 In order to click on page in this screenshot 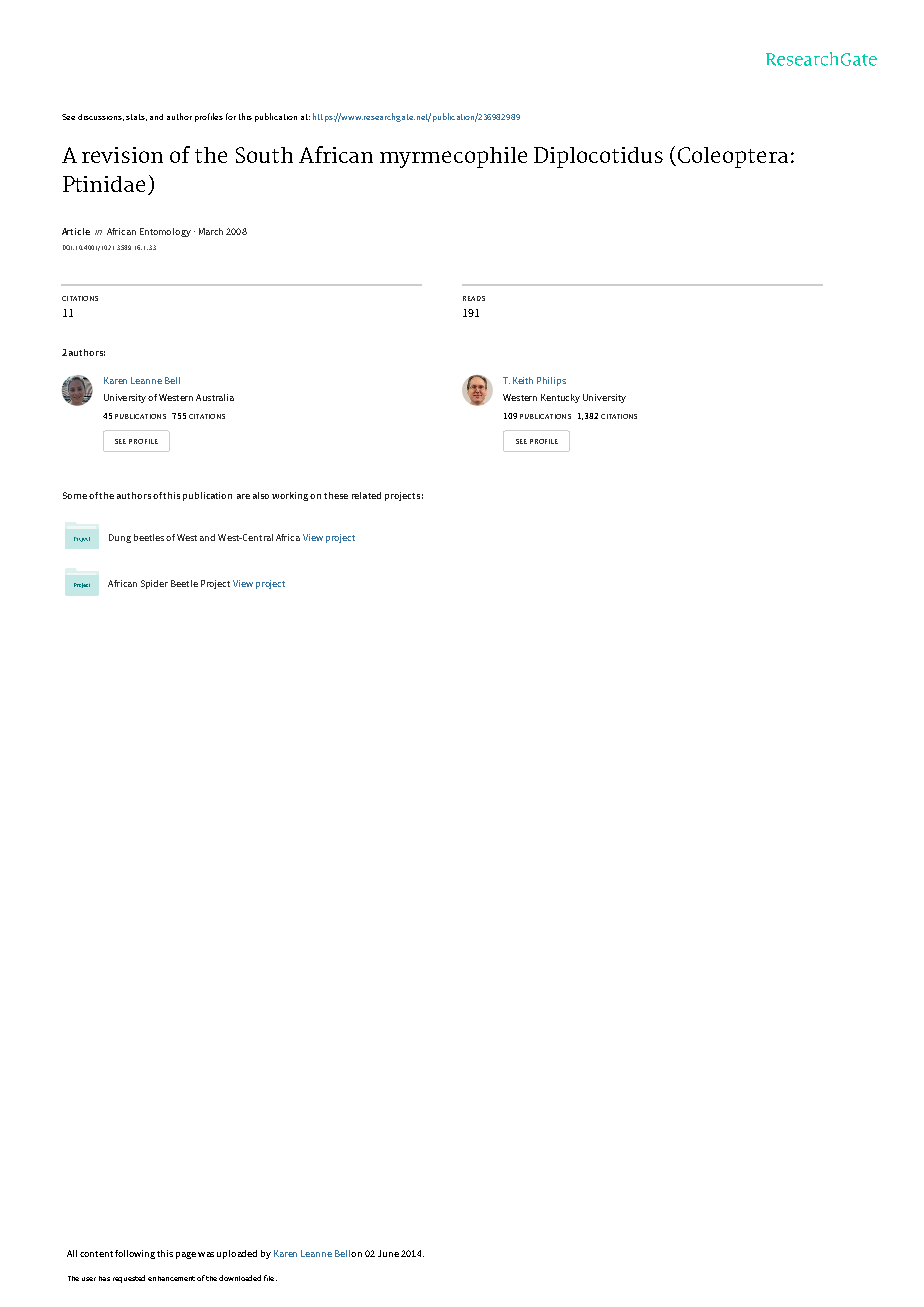, I will do `click(186, 1255)`.
